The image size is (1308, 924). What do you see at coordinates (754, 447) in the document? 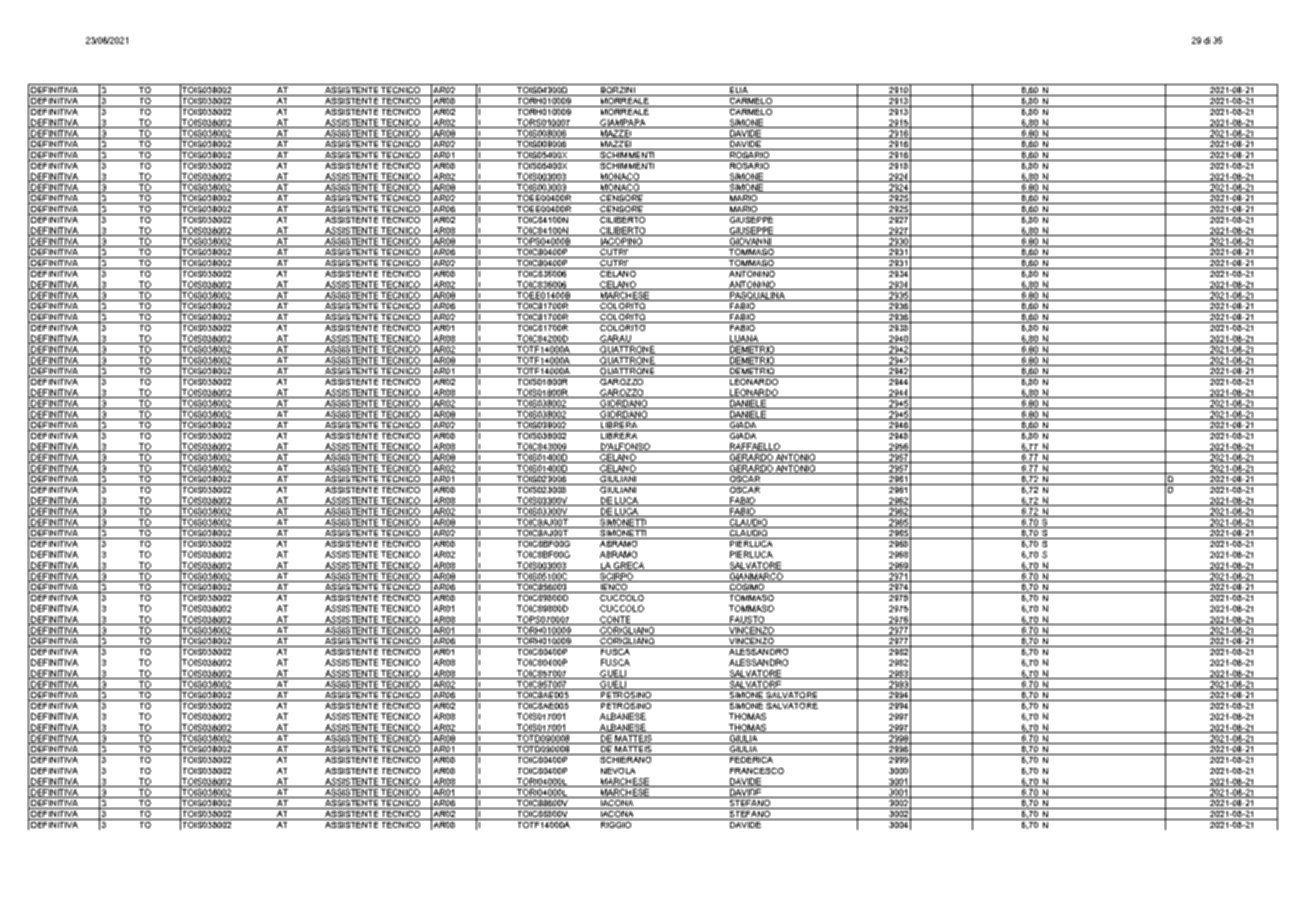
I see `RAFFAELLO` at bounding box center [754, 447].
